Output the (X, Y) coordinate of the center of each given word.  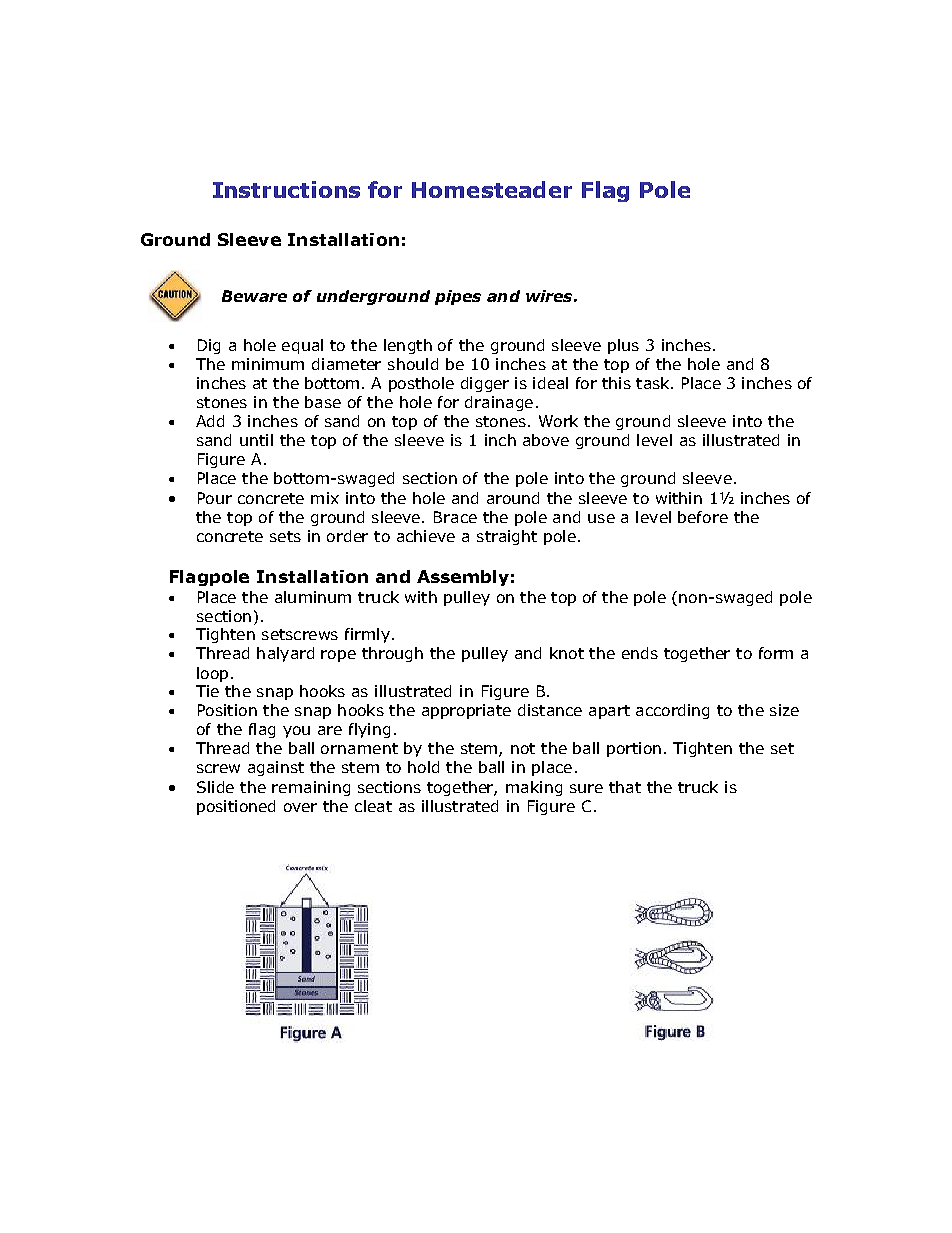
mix (325, 498)
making (534, 788)
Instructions (286, 189)
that (625, 787)
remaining (311, 788)
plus (623, 346)
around (513, 498)
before (703, 517)
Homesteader (492, 189)
